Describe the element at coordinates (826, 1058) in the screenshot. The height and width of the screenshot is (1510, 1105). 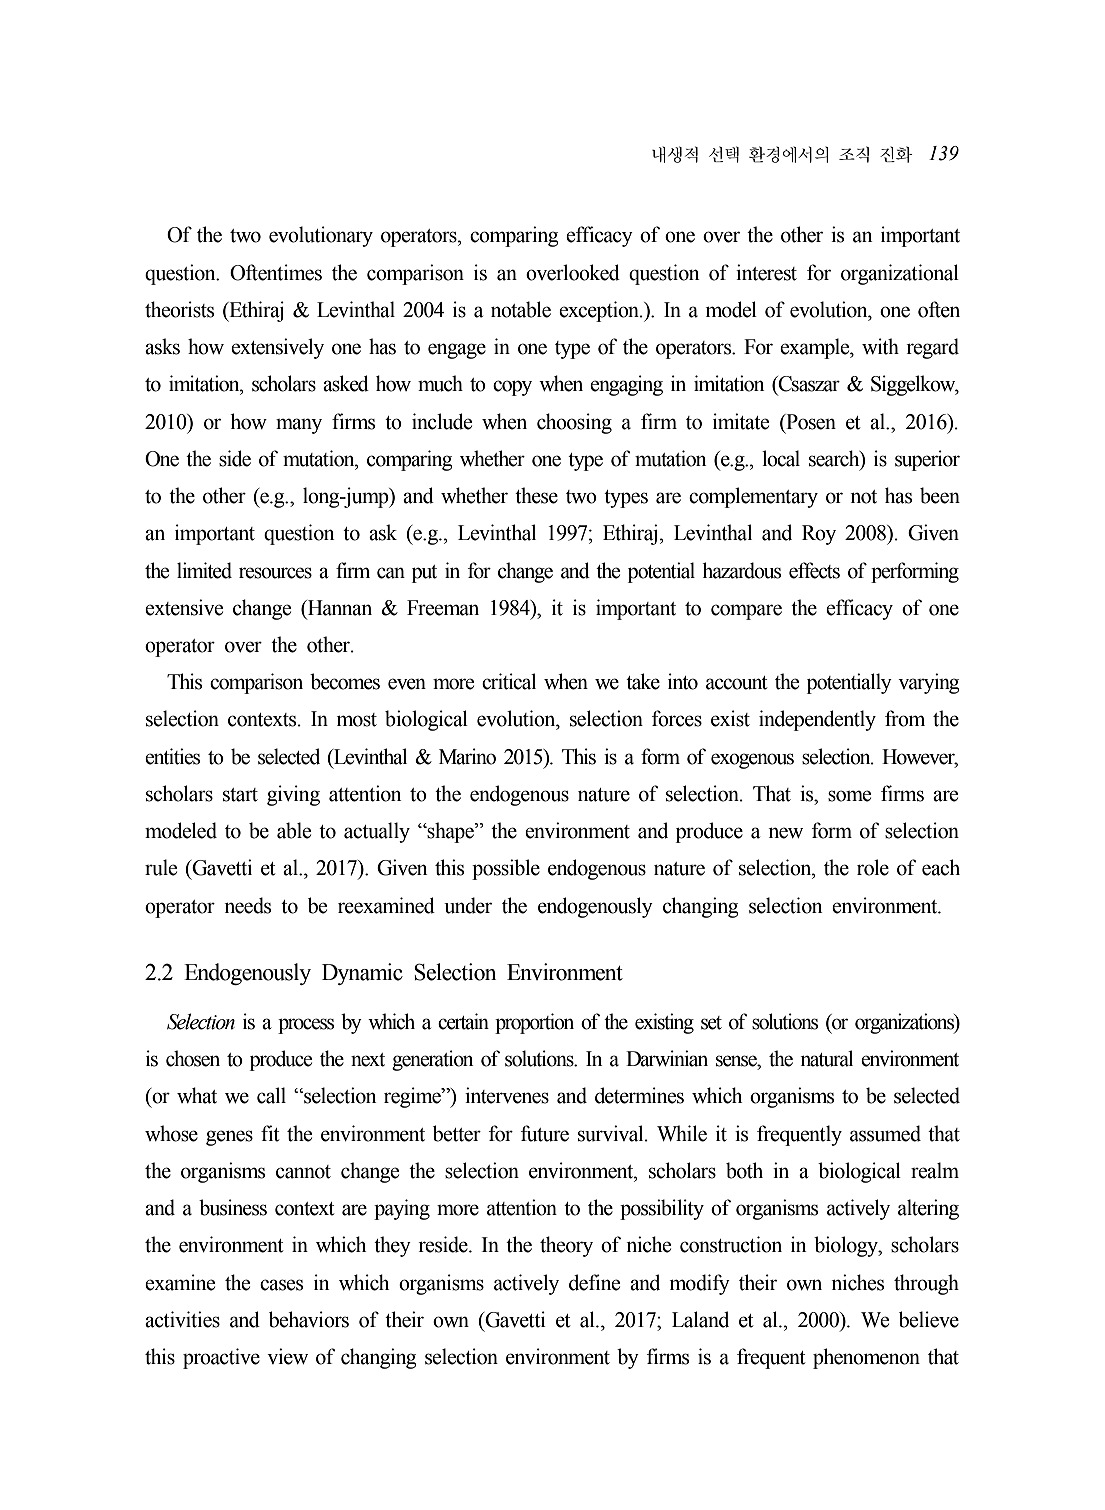
I see `natural` at that location.
